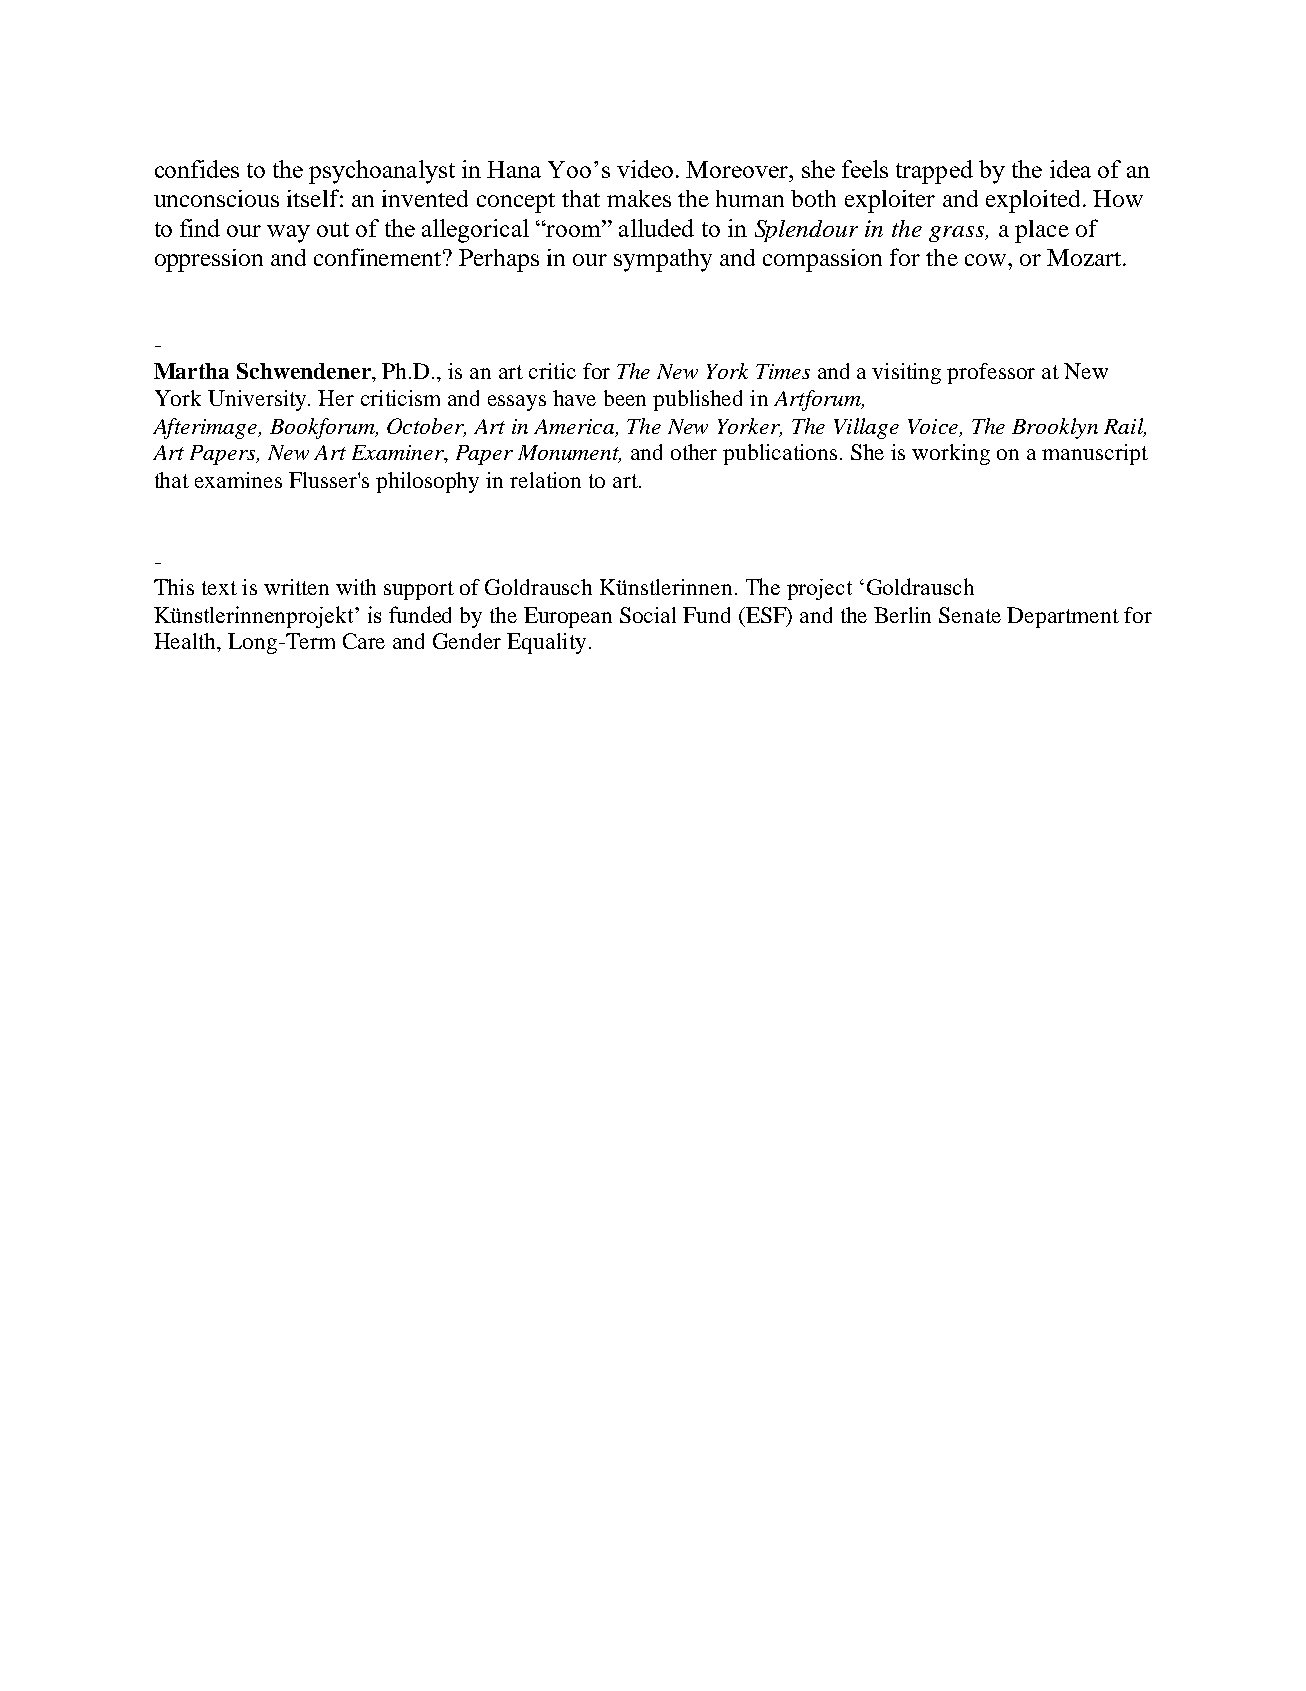  I want to click on Social, so click(648, 615).
